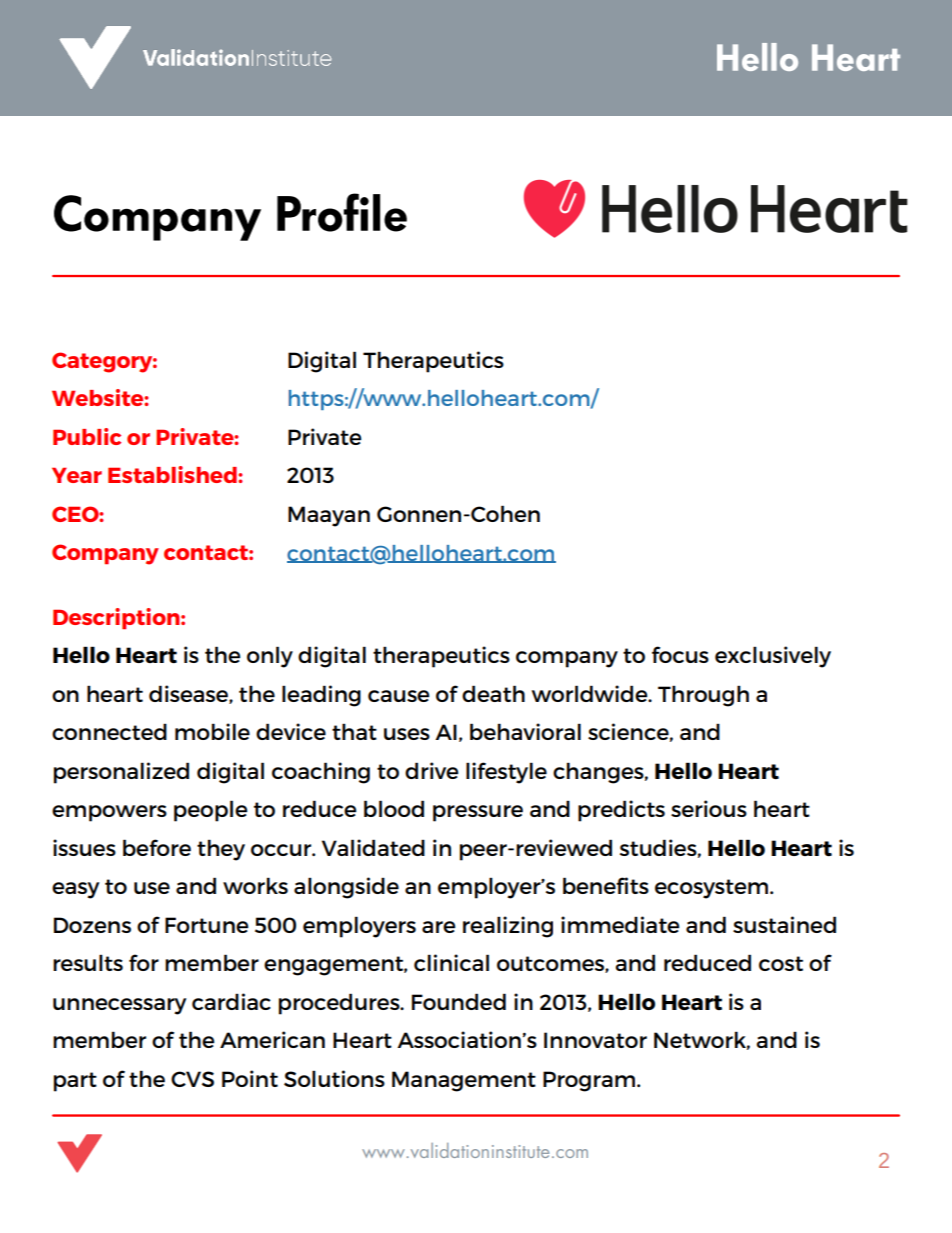 This screenshot has height=1233, width=952. Describe the element at coordinates (703, 696) in the screenshot. I see `Through` at that location.
